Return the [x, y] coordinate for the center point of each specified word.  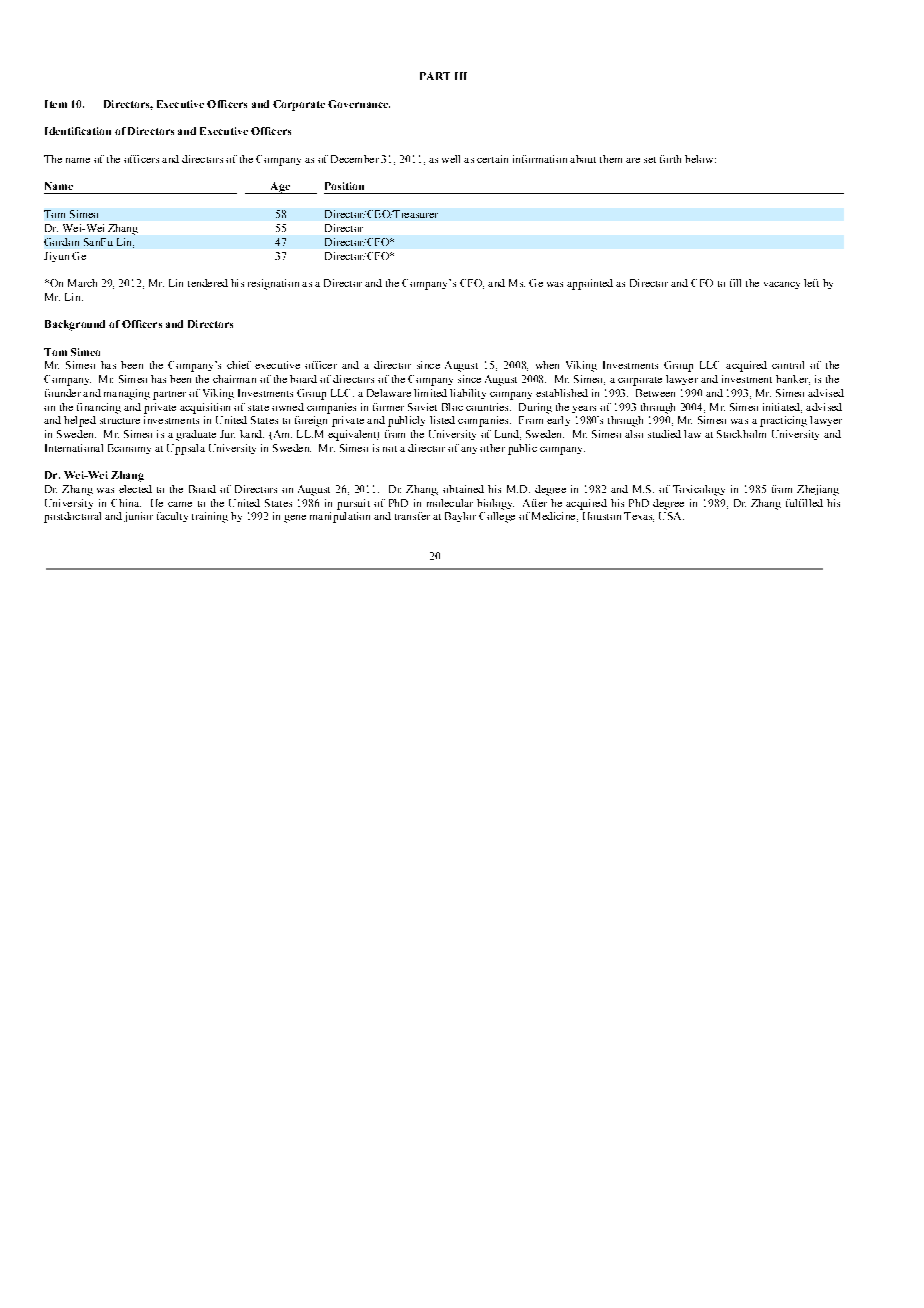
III [461, 76]
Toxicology [699, 490]
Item [56, 104]
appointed [590, 284]
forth [670, 159]
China [126, 503]
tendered [208, 283]
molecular [450, 503]
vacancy [782, 285]
